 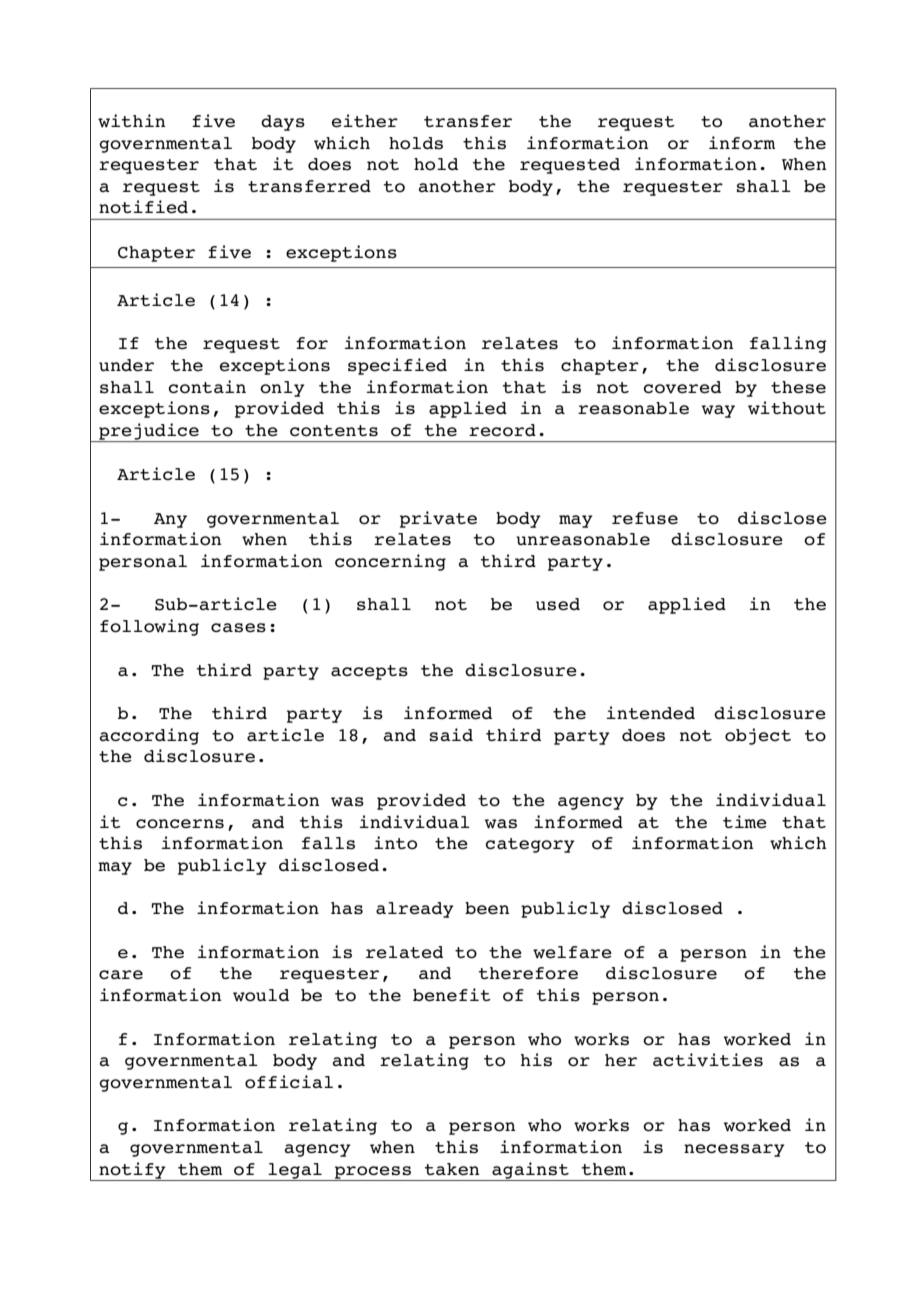 I want to click on within, so click(x=131, y=121).
